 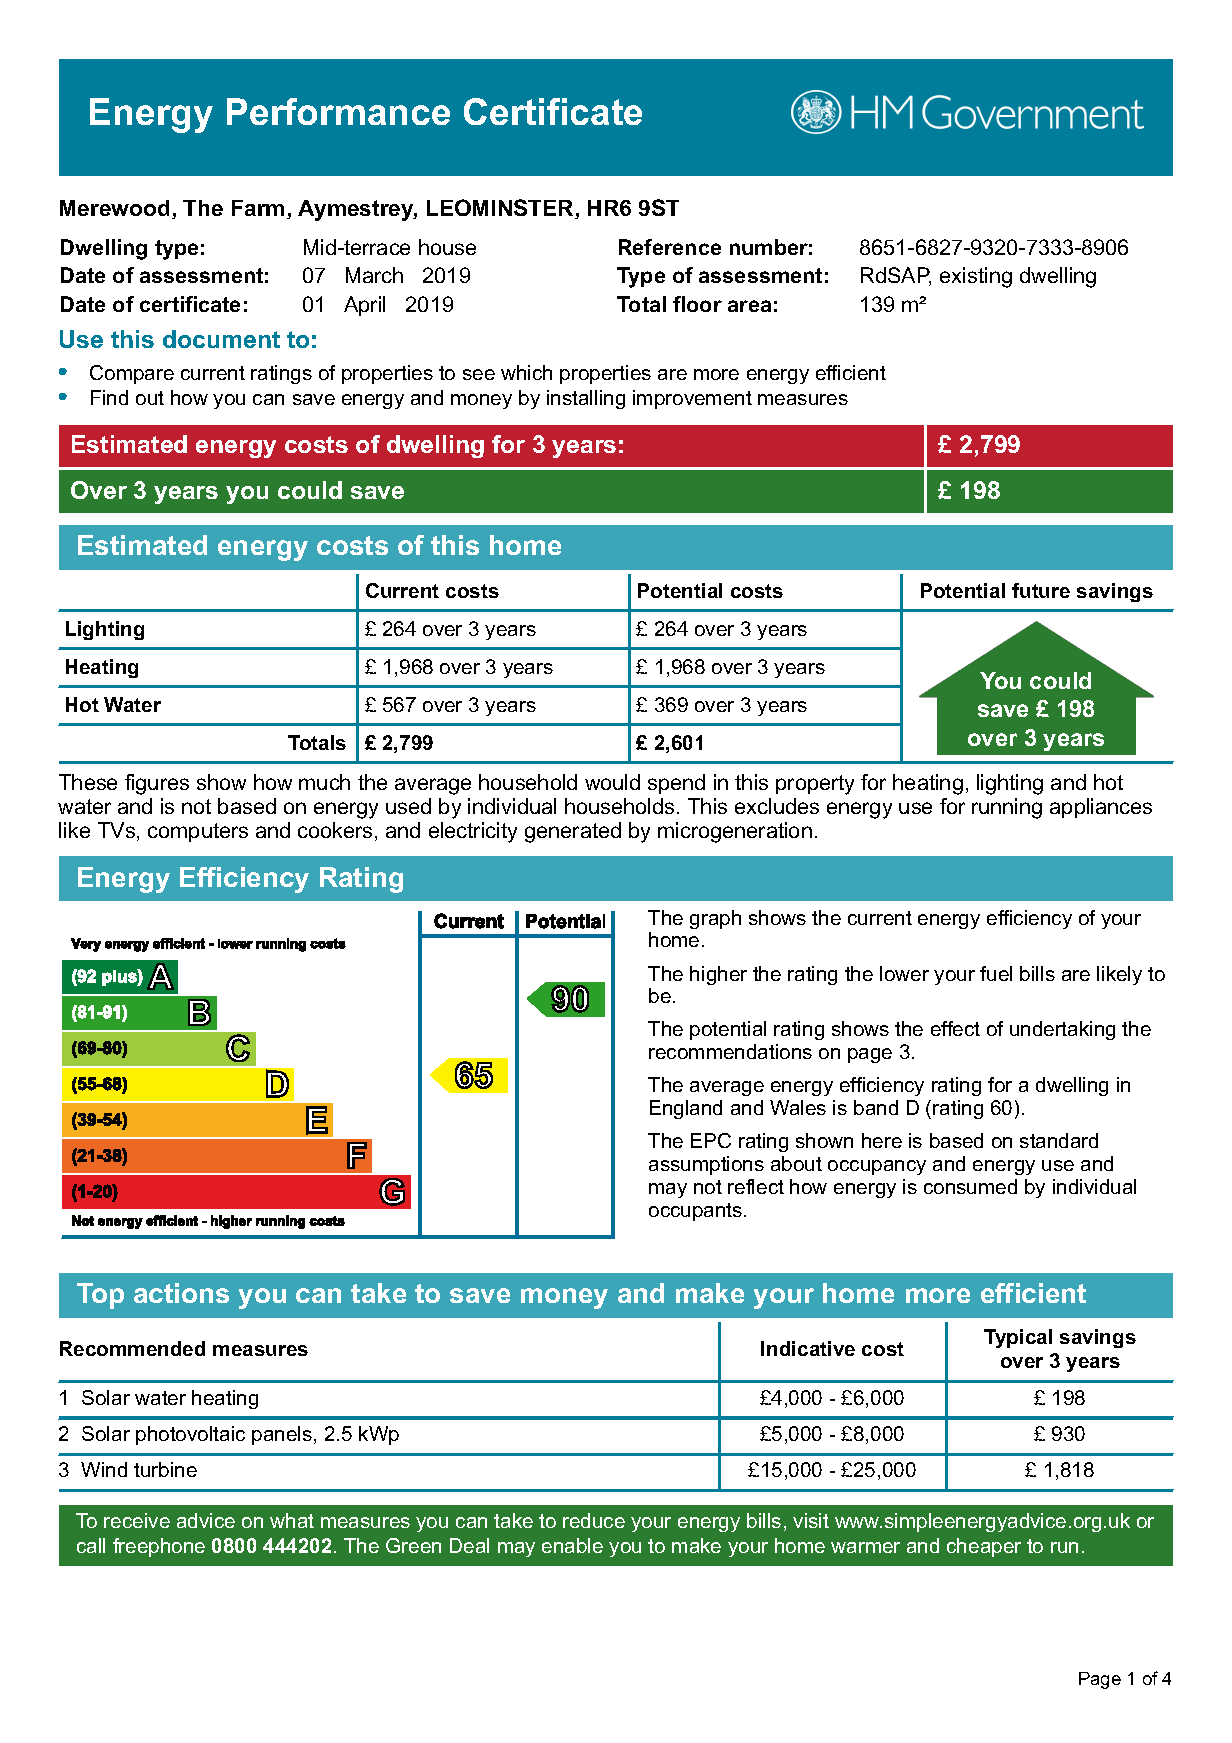 What do you see at coordinates (137, 1520) in the screenshot?
I see `receive` at bounding box center [137, 1520].
